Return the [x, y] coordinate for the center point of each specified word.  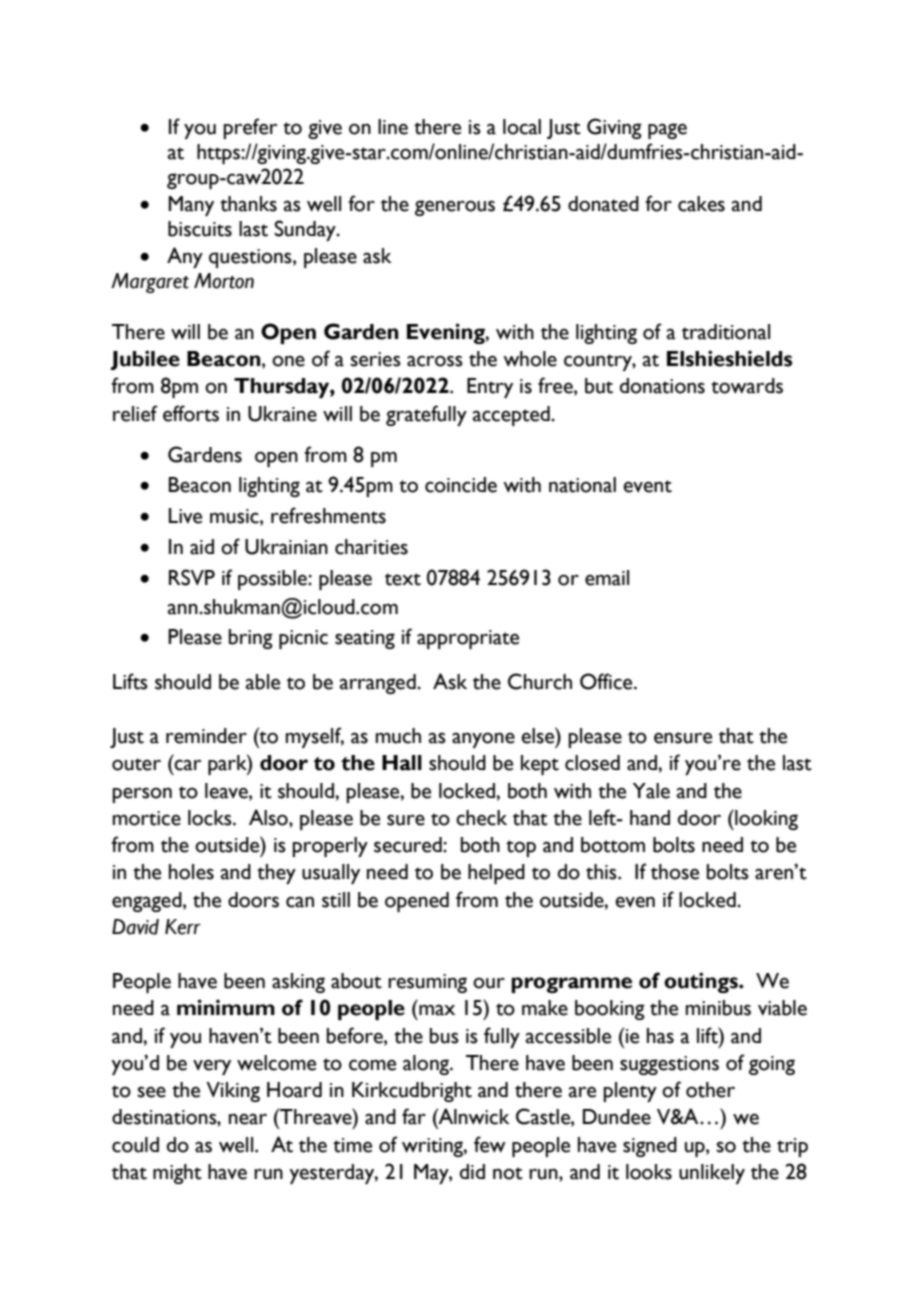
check [481, 818]
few [490, 1144]
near [248, 1119]
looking [765, 819]
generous [455, 208]
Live [185, 516]
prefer [250, 128]
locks [211, 818]
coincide [461, 485]
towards [747, 386]
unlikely [712, 1174]
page [667, 131]
